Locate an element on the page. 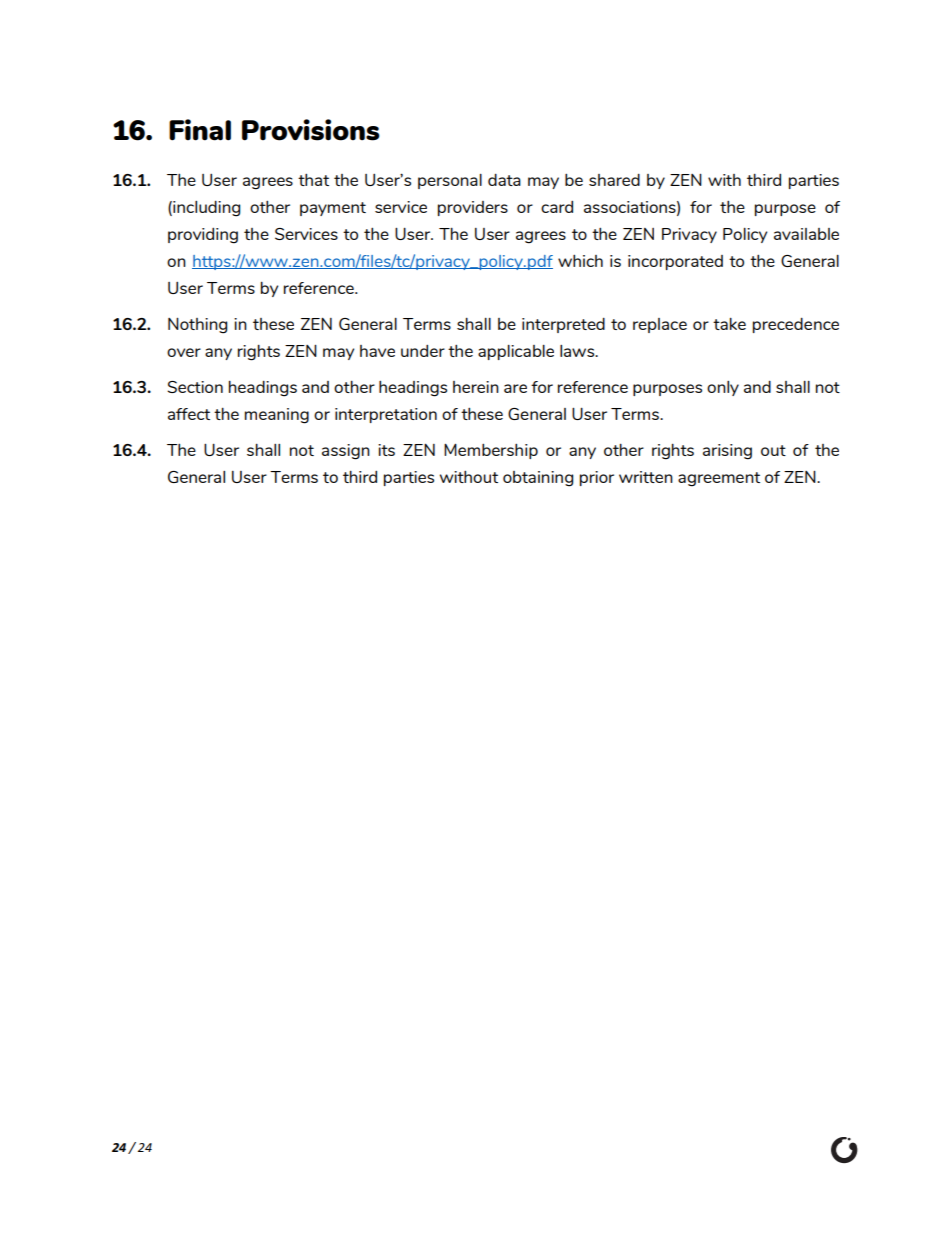  assign is located at coordinates (346, 452).
